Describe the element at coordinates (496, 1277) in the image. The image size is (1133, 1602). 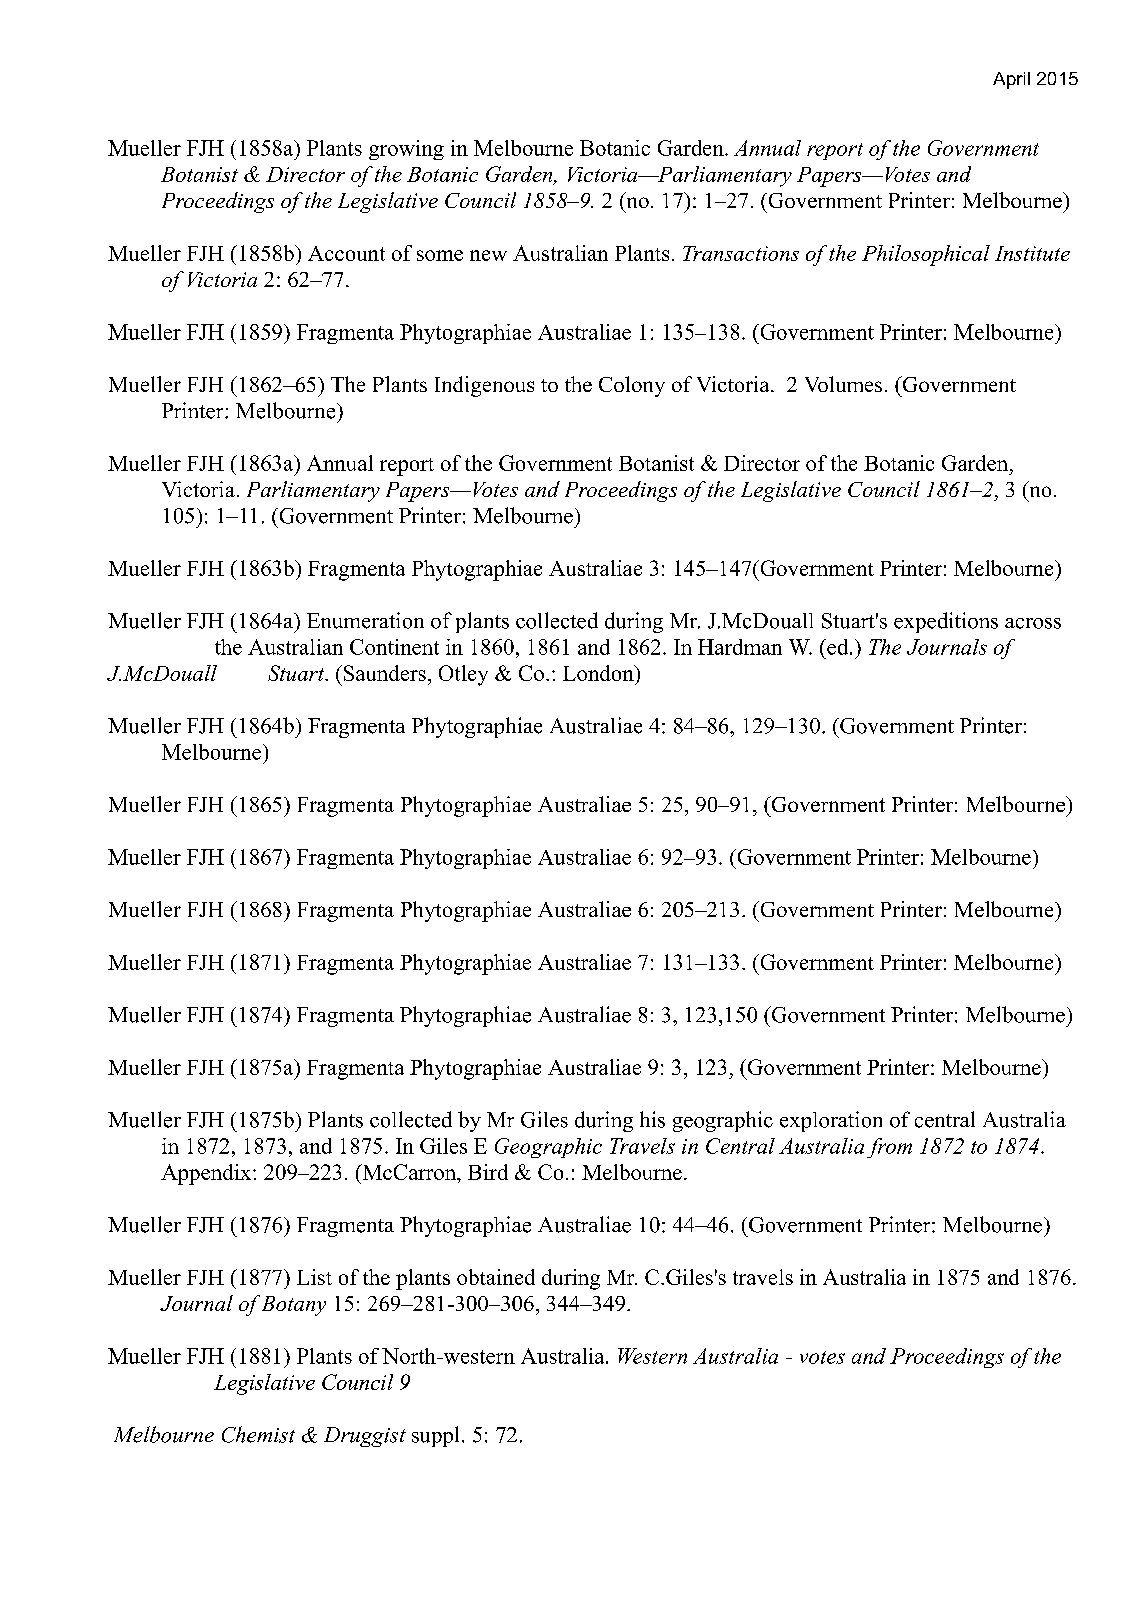
I see `obtained` at that location.
